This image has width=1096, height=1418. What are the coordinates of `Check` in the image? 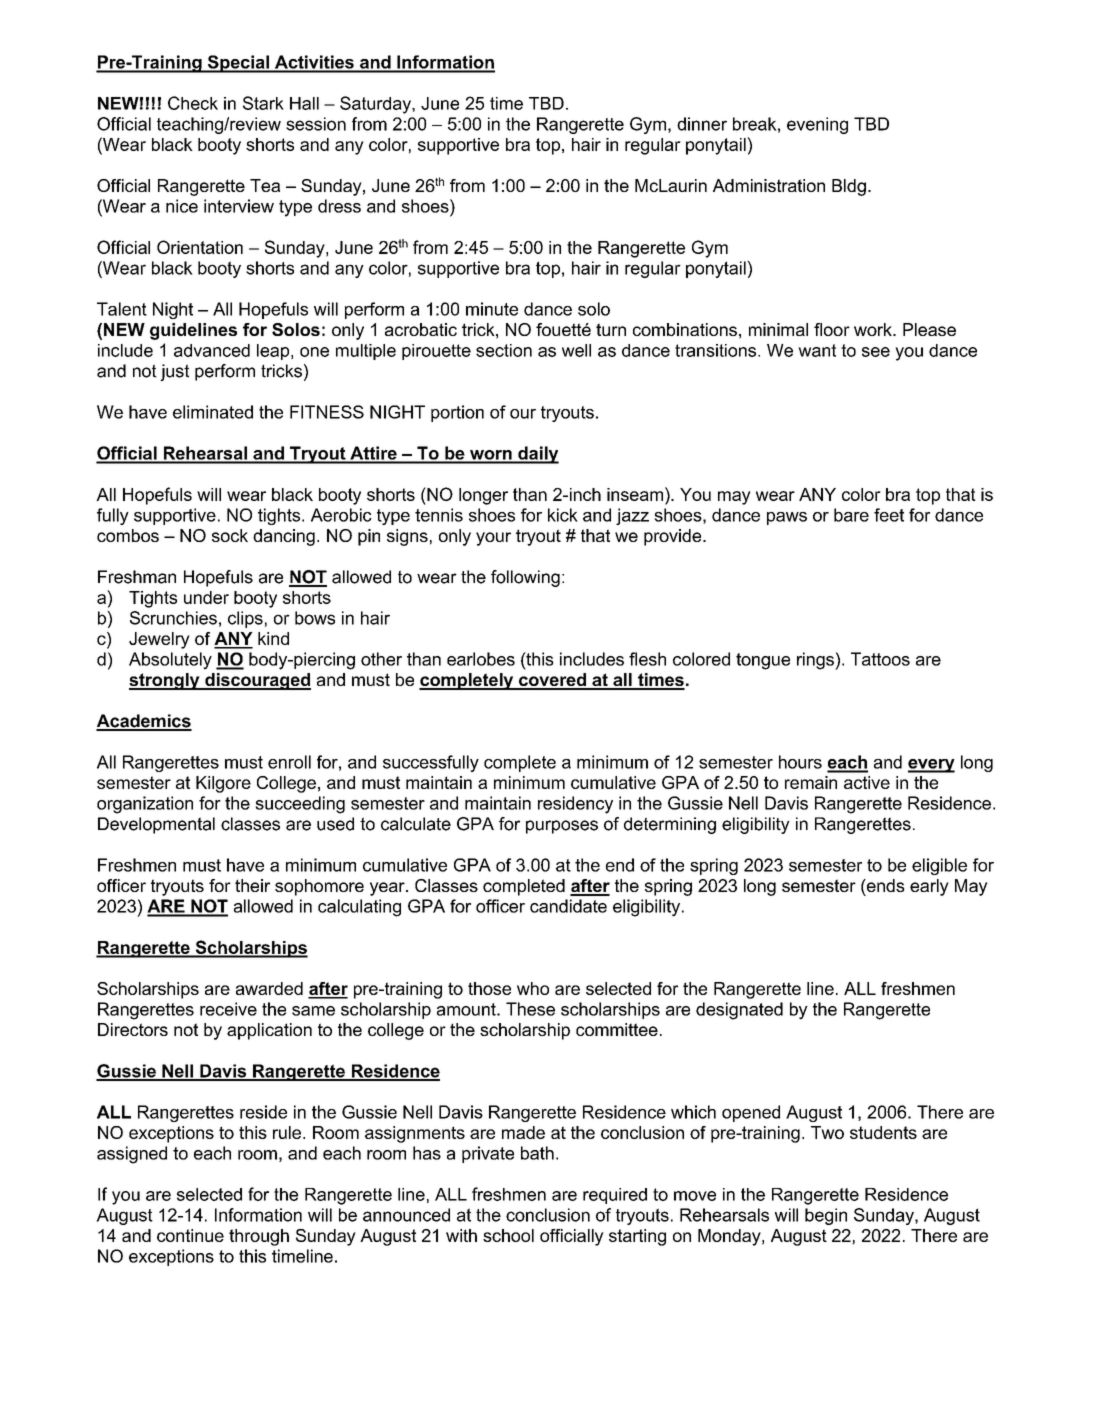 It's located at (193, 103).
